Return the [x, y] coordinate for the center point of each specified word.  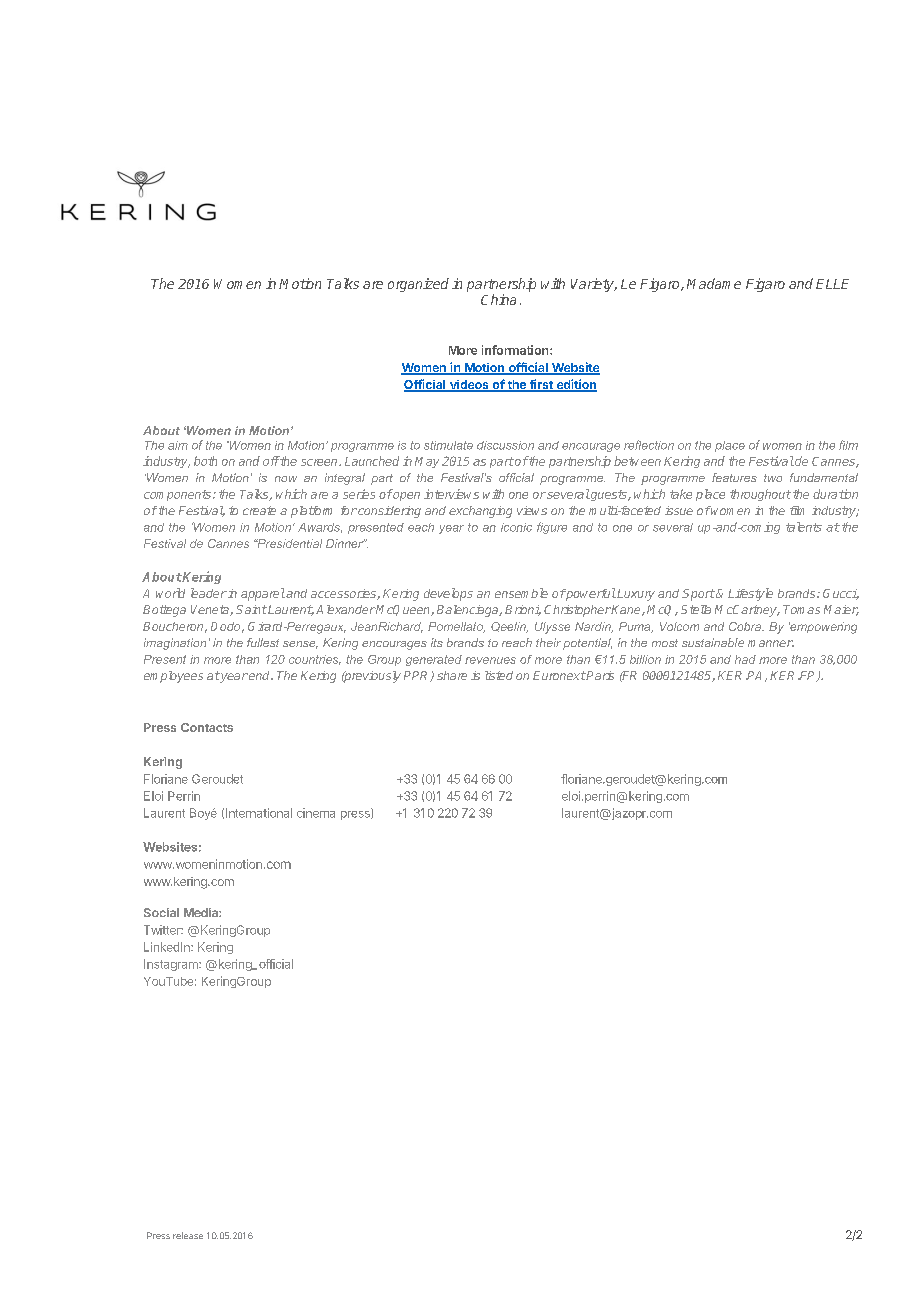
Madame [714, 283]
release [188, 1235]
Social [161, 912]
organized [418, 285]
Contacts [207, 727]
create [259, 510]
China [498, 299]
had [745, 659]
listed [499, 675]
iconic [516, 527]
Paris [599, 675]
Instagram [172, 965]
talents [804, 527]
